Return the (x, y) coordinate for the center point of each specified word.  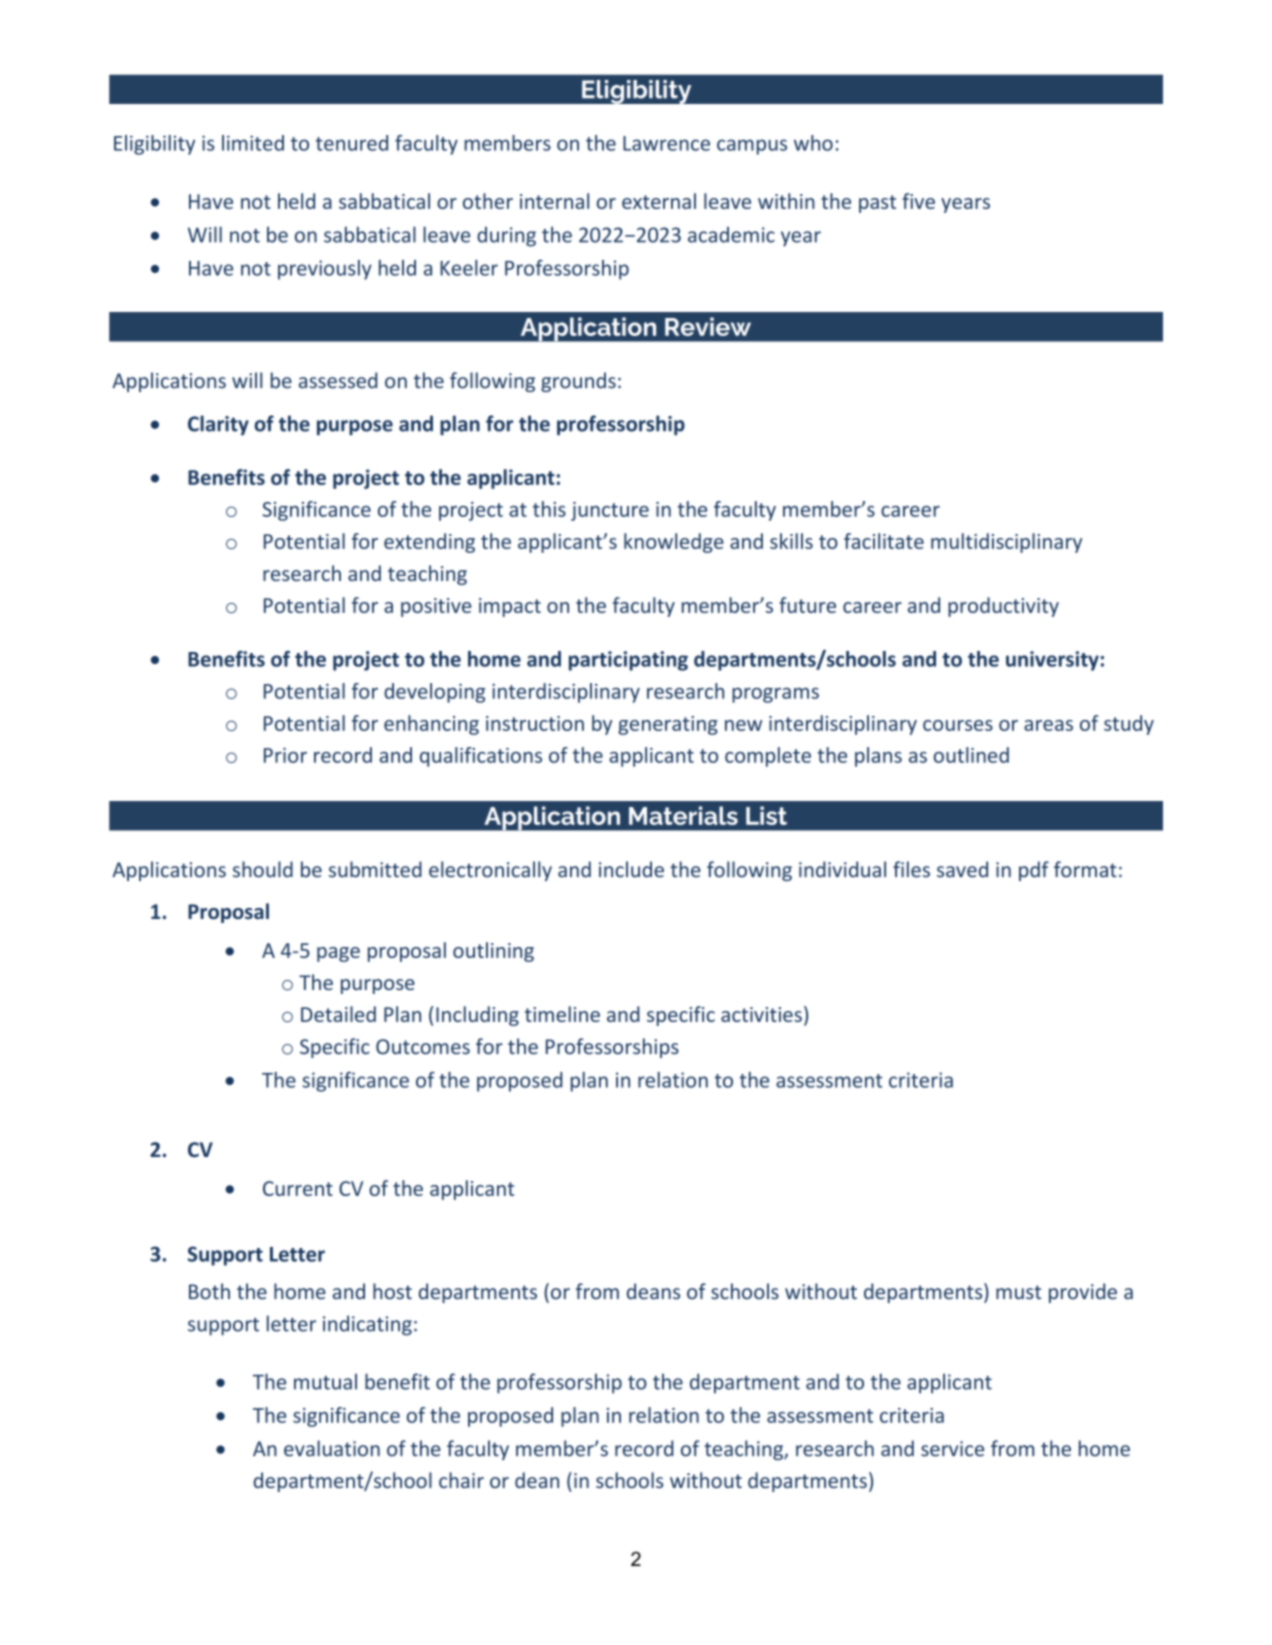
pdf (1034, 871)
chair (461, 1480)
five (918, 201)
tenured (352, 143)
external (659, 201)
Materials (683, 815)
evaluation (332, 1448)
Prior (285, 755)
